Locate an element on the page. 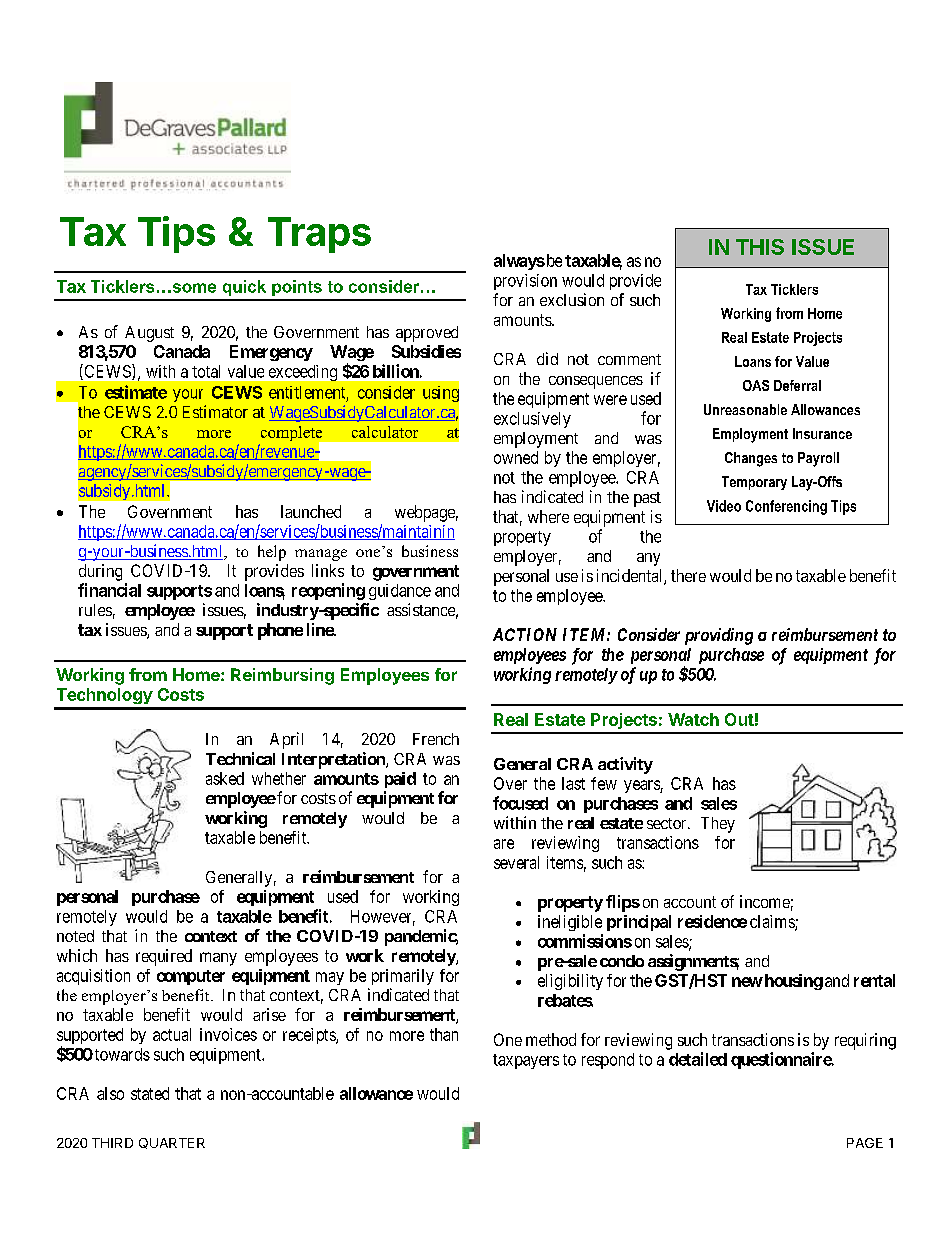  during is located at coordinates (100, 572).
